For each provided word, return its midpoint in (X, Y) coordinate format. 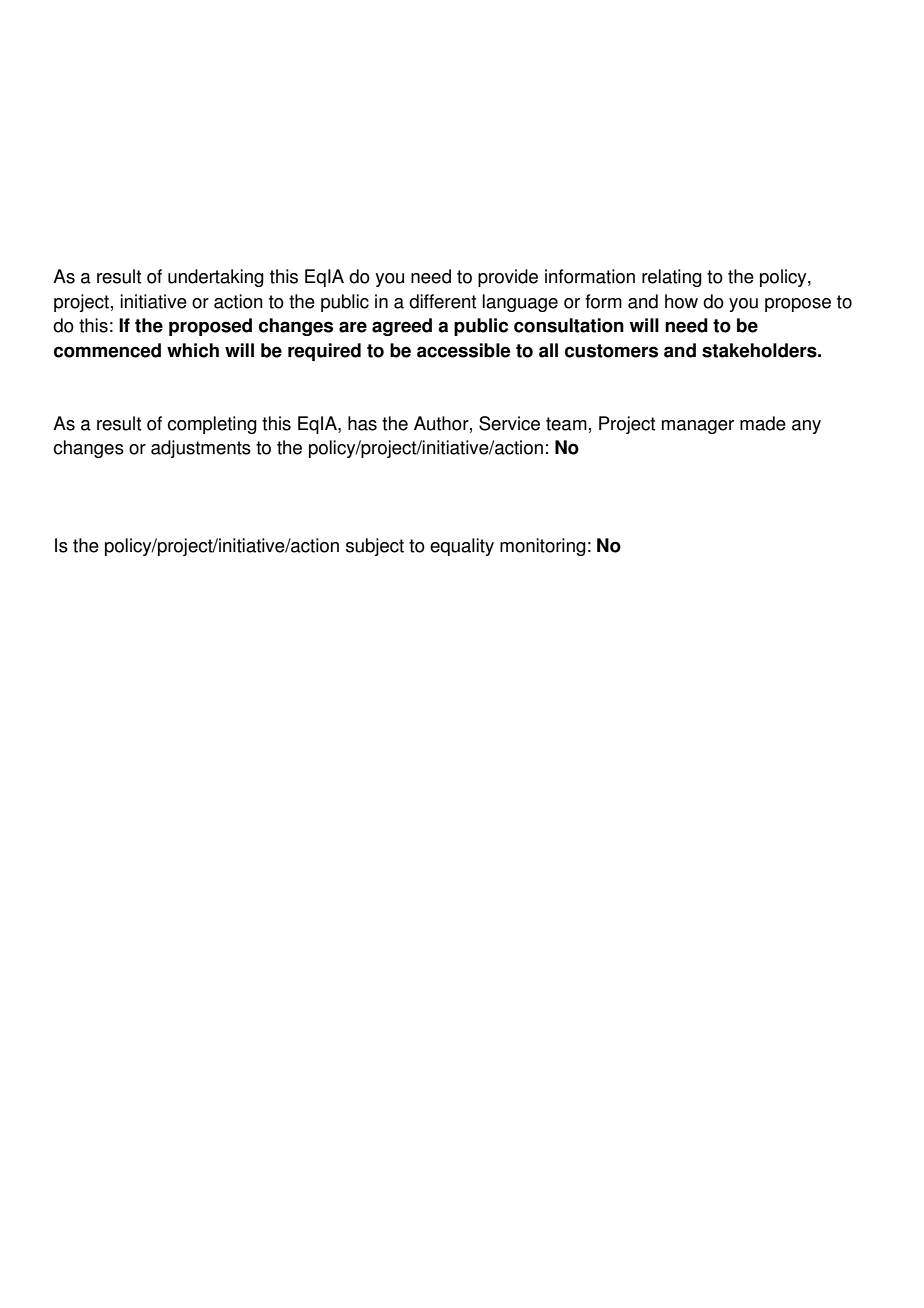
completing (212, 425)
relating (672, 278)
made (763, 423)
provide (508, 278)
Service (509, 423)
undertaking (216, 278)
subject (375, 547)
